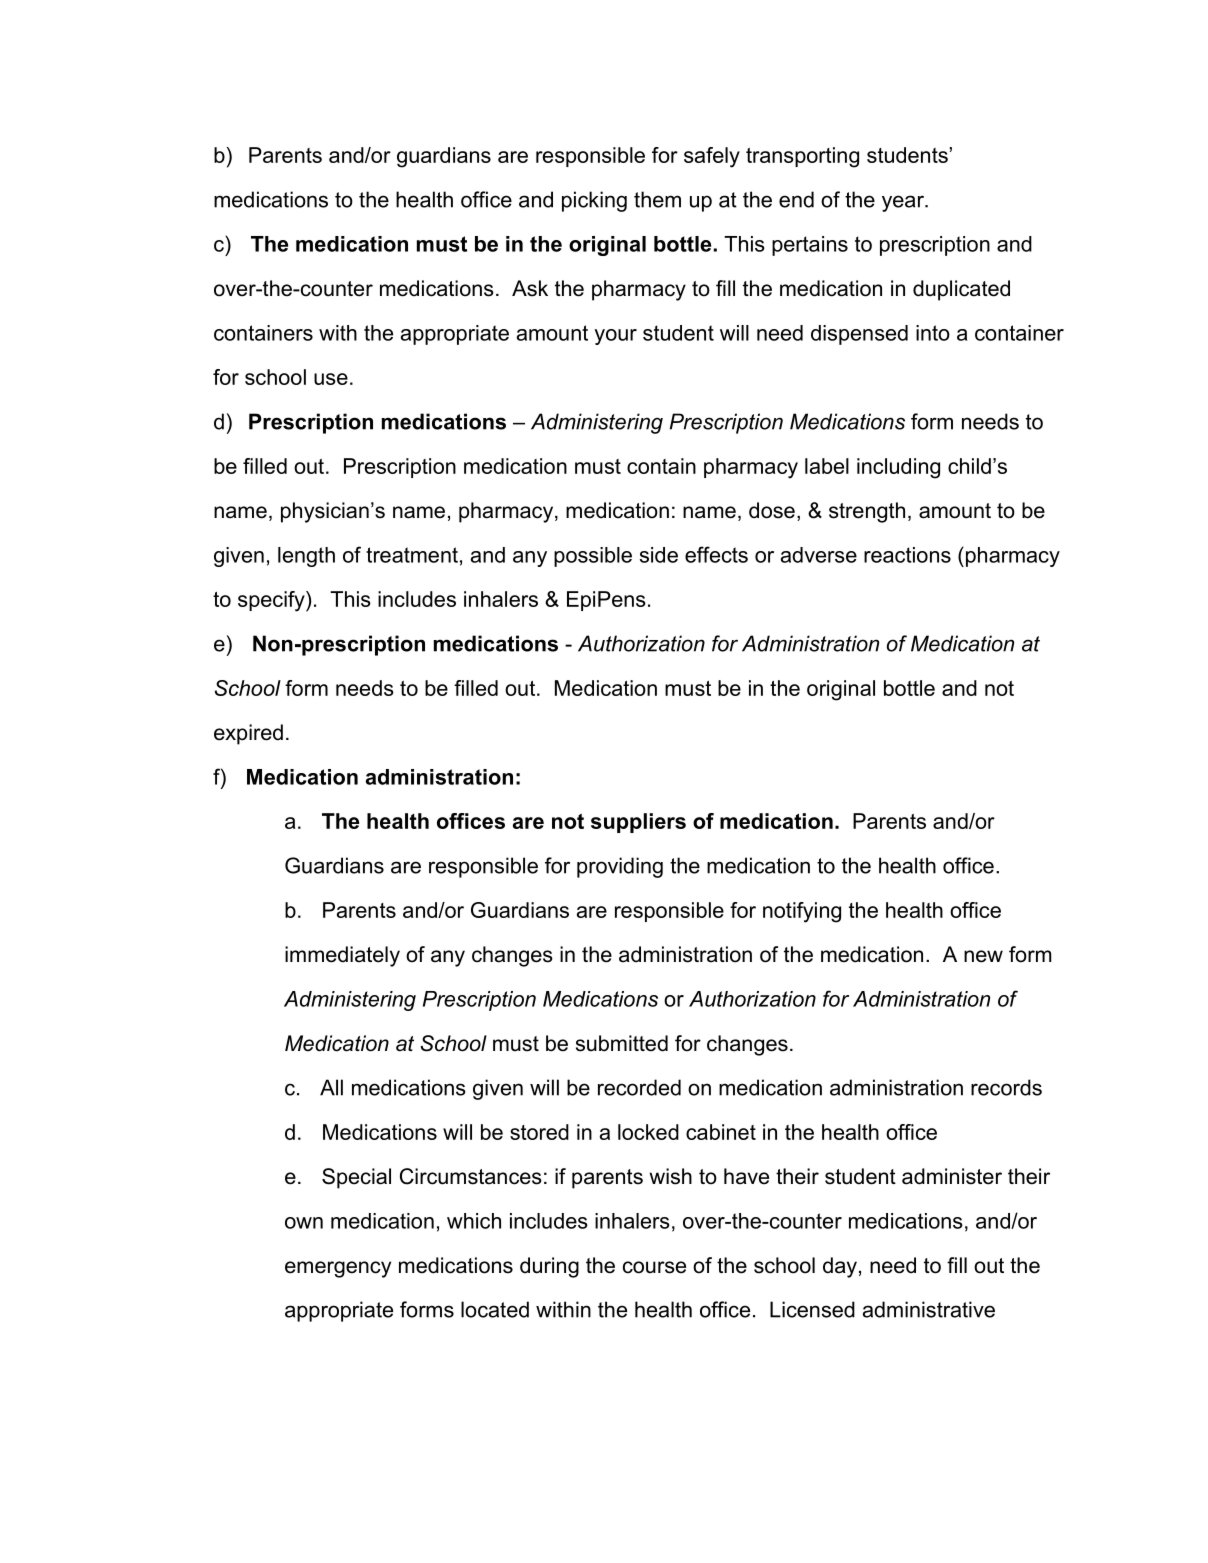  I want to click on emergency, so click(338, 1269).
